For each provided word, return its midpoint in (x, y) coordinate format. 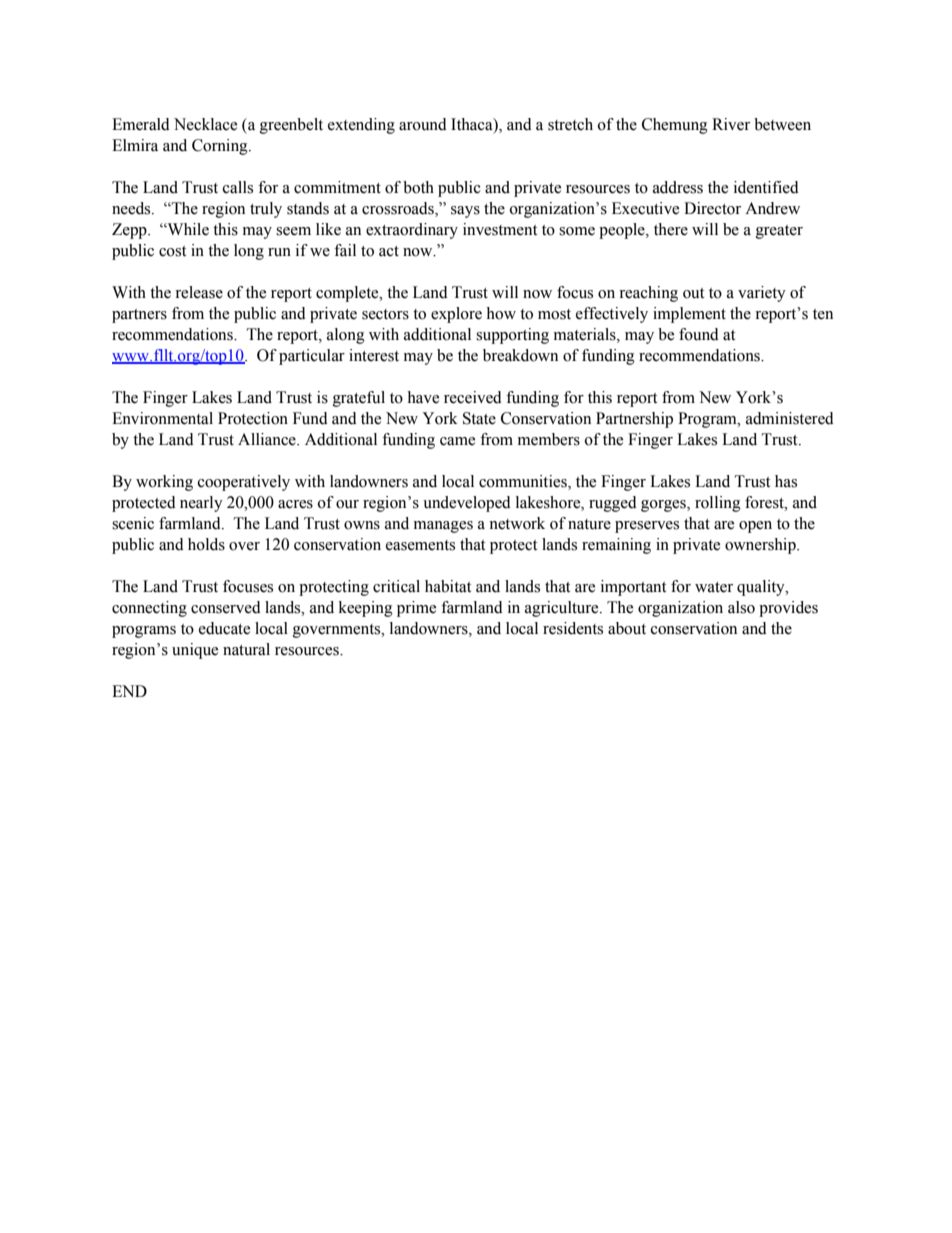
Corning (221, 147)
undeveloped (467, 504)
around (423, 124)
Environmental (162, 418)
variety (762, 294)
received (473, 397)
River (731, 124)
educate (224, 628)
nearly (201, 504)
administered (790, 418)
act (389, 251)
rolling (718, 504)
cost (172, 251)
